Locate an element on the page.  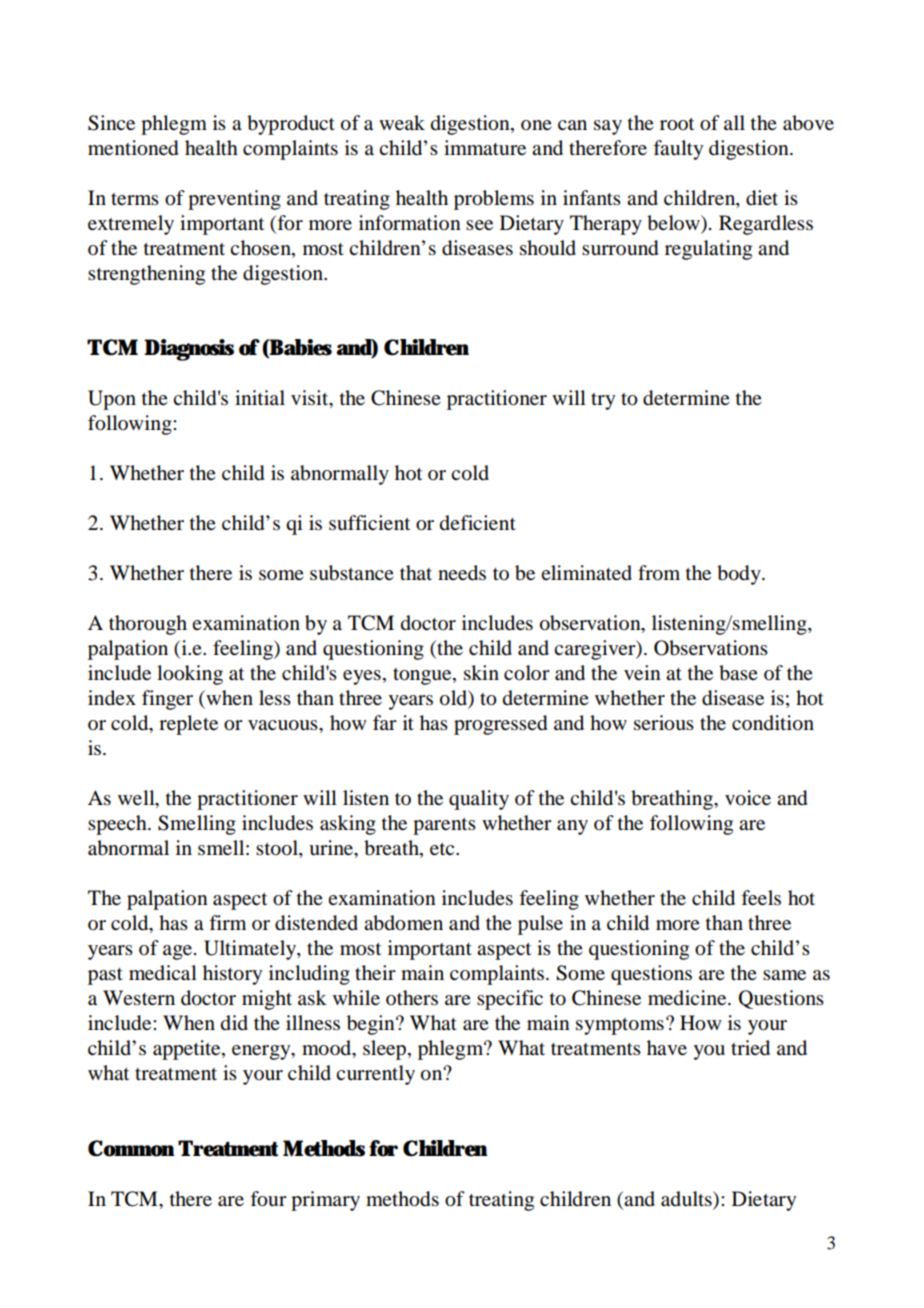
immature is located at coordinates (485, 148).
